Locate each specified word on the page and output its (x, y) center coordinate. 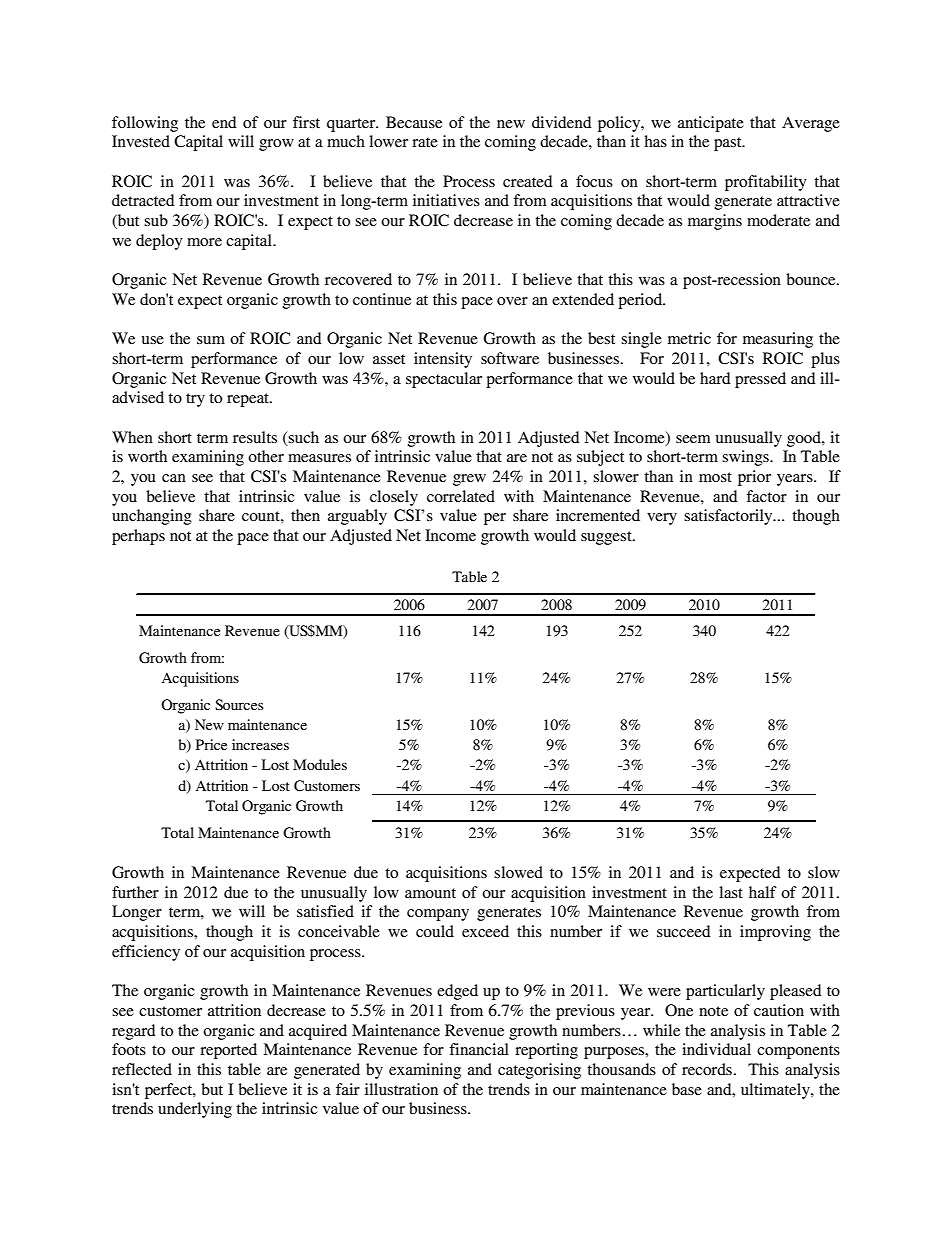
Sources (239, 704)
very (662, 519)
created (527, 181)
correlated (461, 496)
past (729, 144)
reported (228, 1051)
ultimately (776, 1091)
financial (479, 1049)
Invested (141, 141)
